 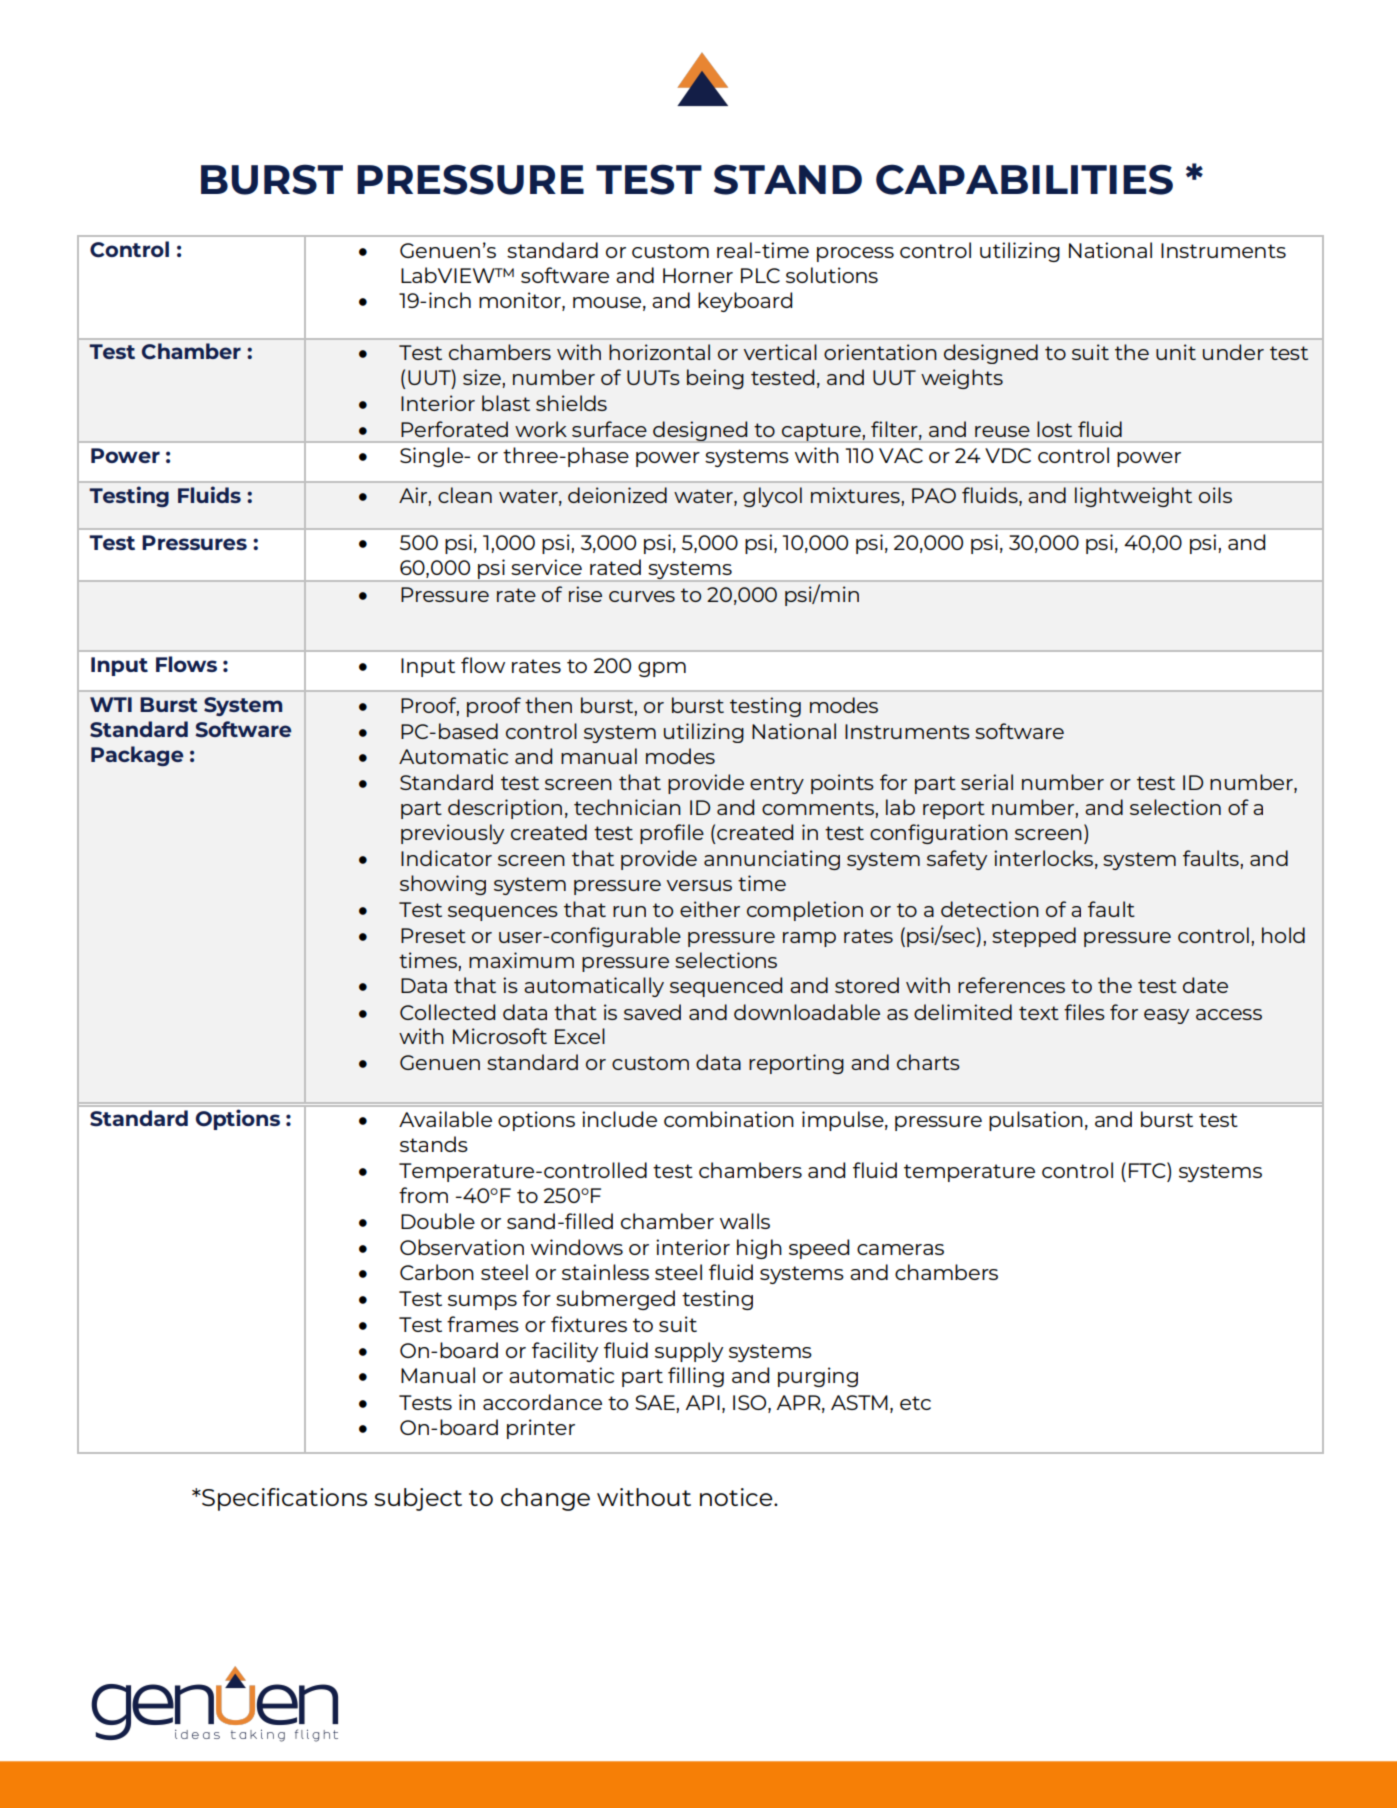 I want to click on Horner, so click(x=698, y=275).
